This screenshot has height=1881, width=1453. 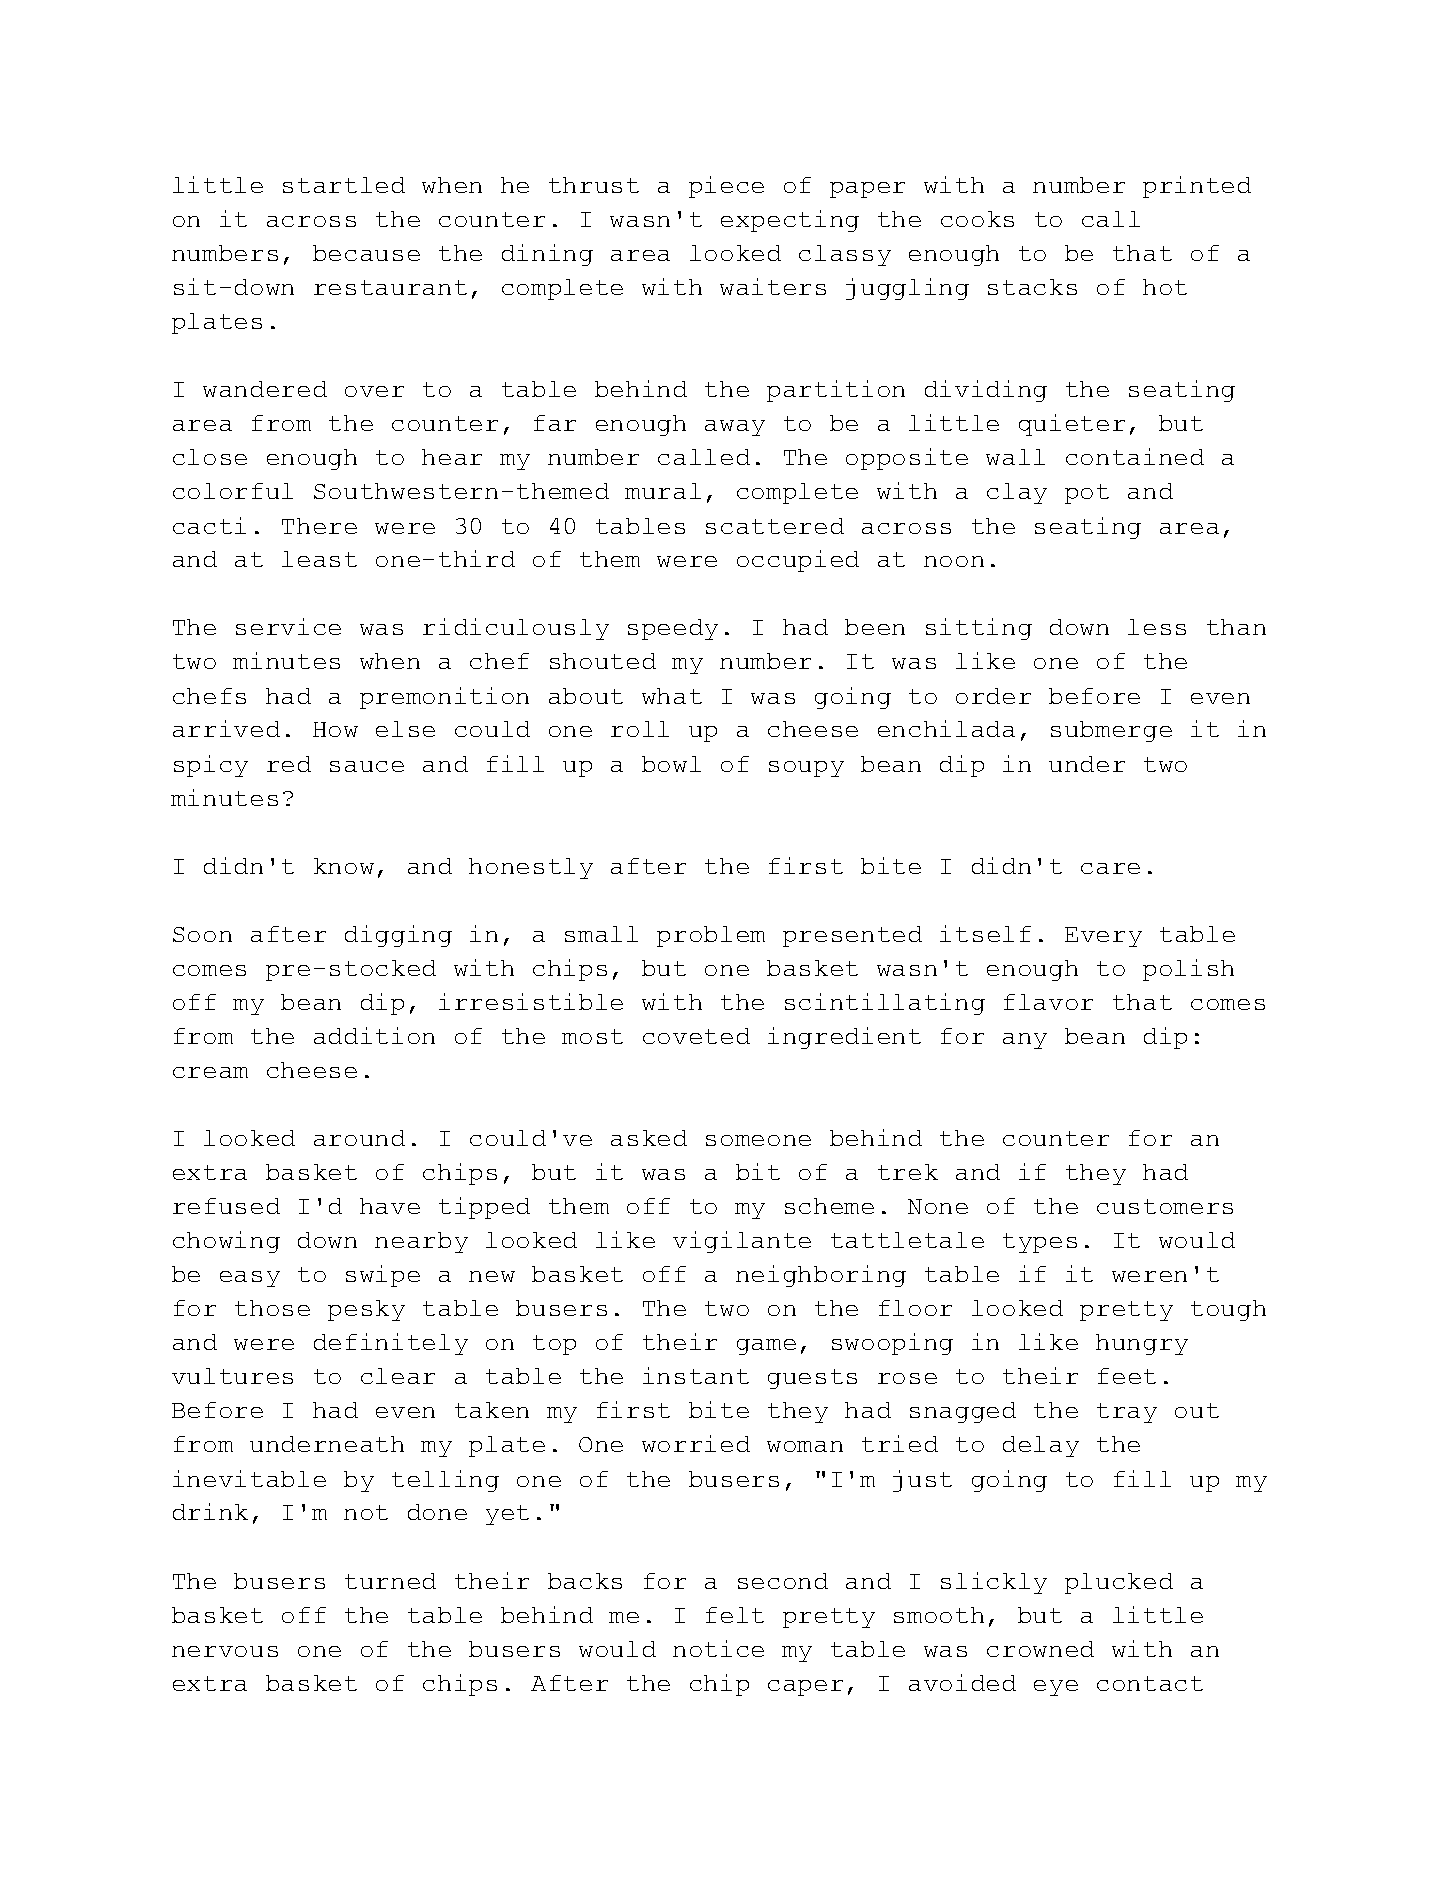 I want to click on because, so click(x=366, y=253).
